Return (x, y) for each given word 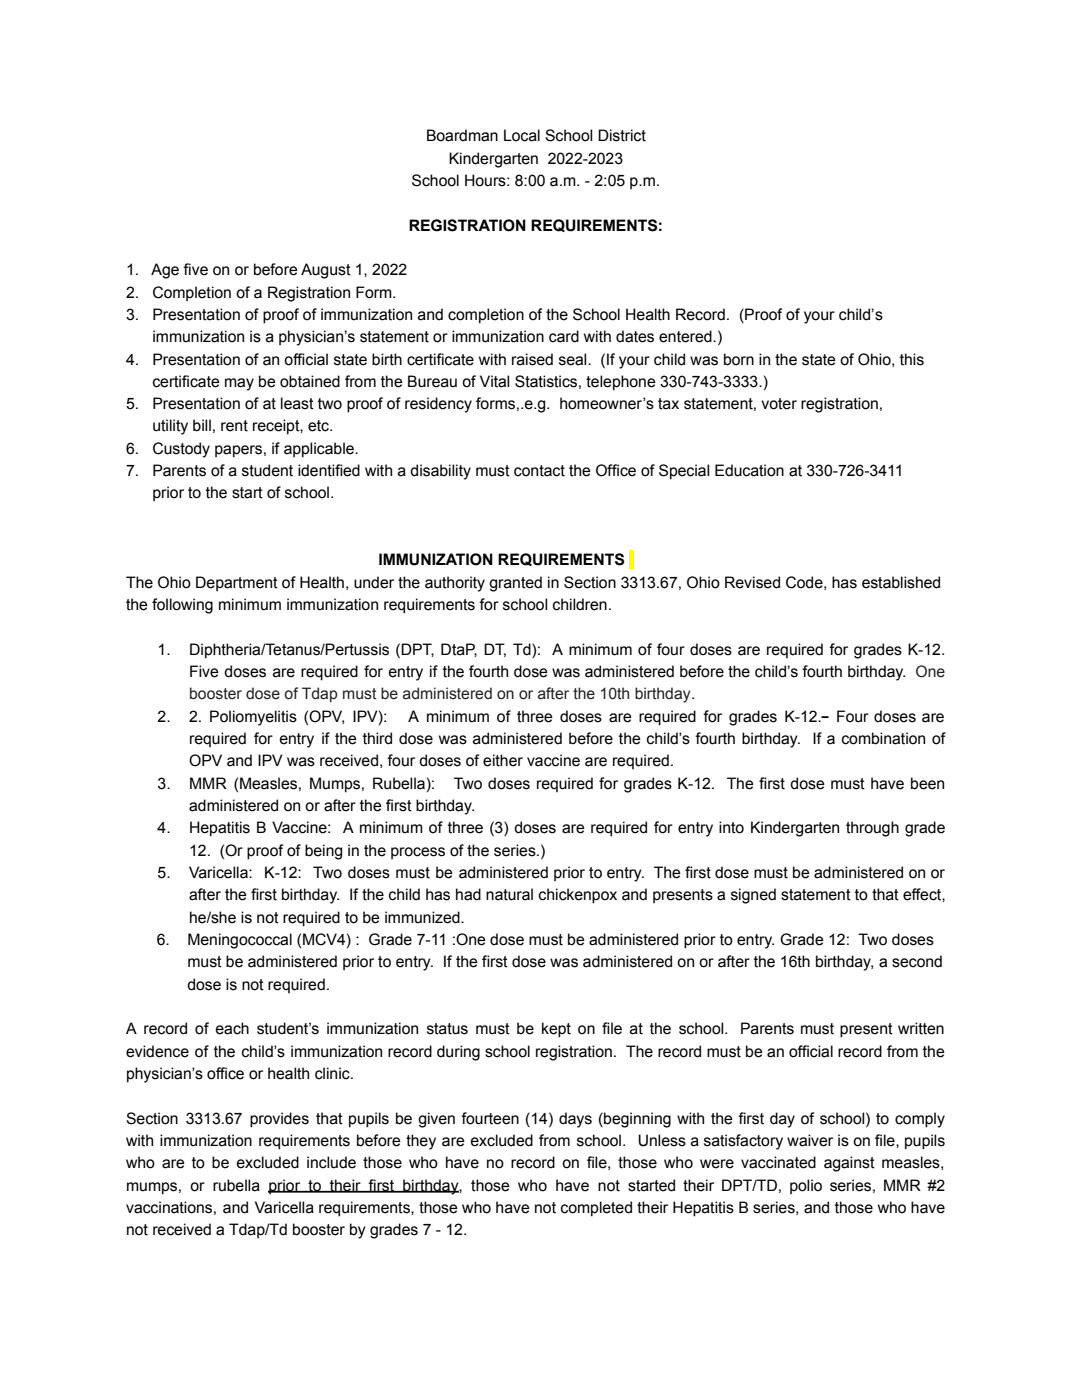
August (326, 271)
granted (515, 584)
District (622, 135)
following (182, 606)
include (331, 1162)
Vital (494, 381)
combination (883, 738)
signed (753, 896)
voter (779, 404)
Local (522, 135)
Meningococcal (240, 941)
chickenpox (578, 896)
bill (202, 425)
